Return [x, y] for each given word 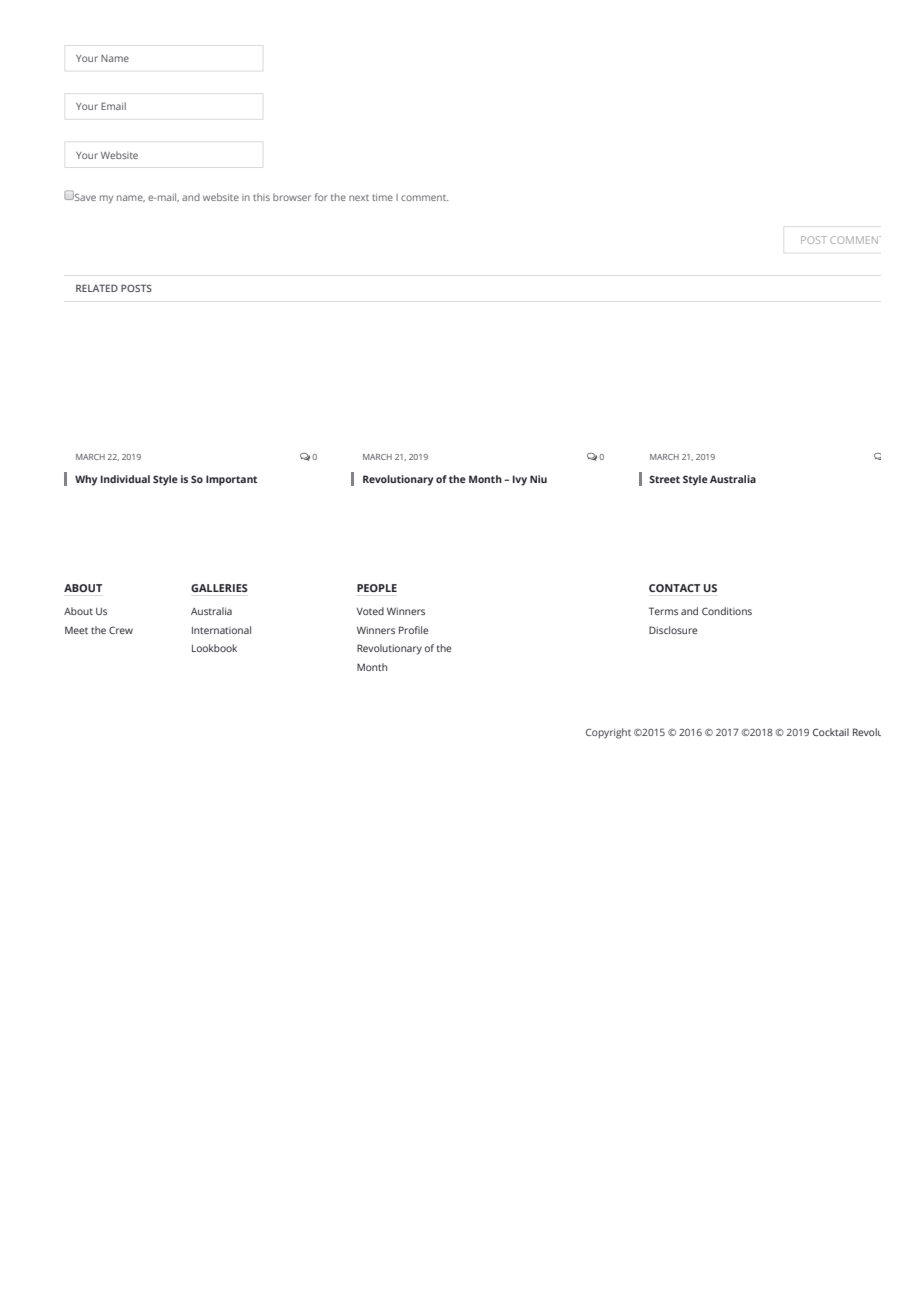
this [261, 197]
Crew [121, 630]
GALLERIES [219, 588]
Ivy [520, 480]
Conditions [727, 611]
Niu [538, 479]
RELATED [97, 288]
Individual [125, 479]
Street [664, 479]
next [359, 198]
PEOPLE [377, 588]
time [382, 197]
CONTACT [674, 588]
